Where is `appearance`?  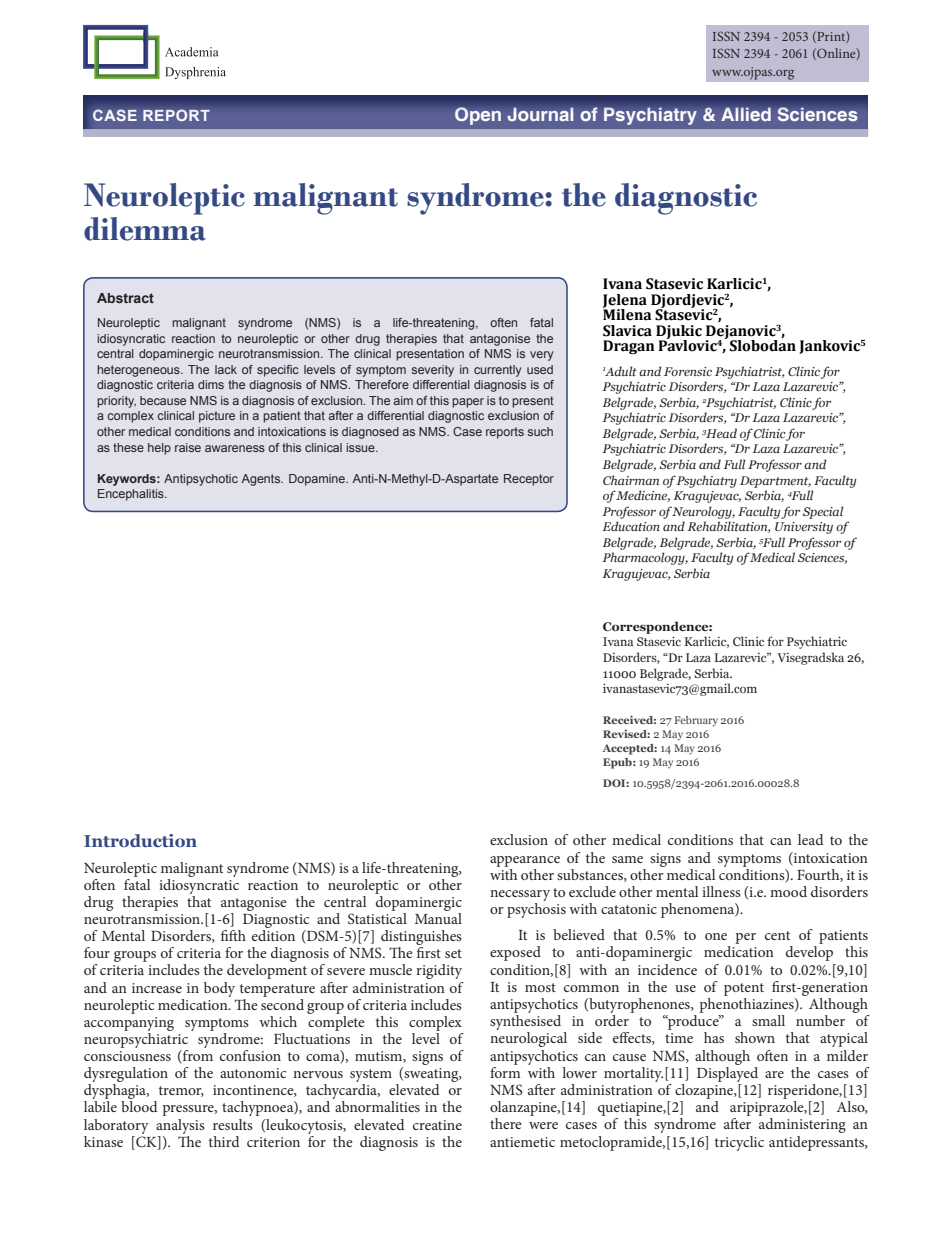
appearance is located at coordinates (525, 861).
